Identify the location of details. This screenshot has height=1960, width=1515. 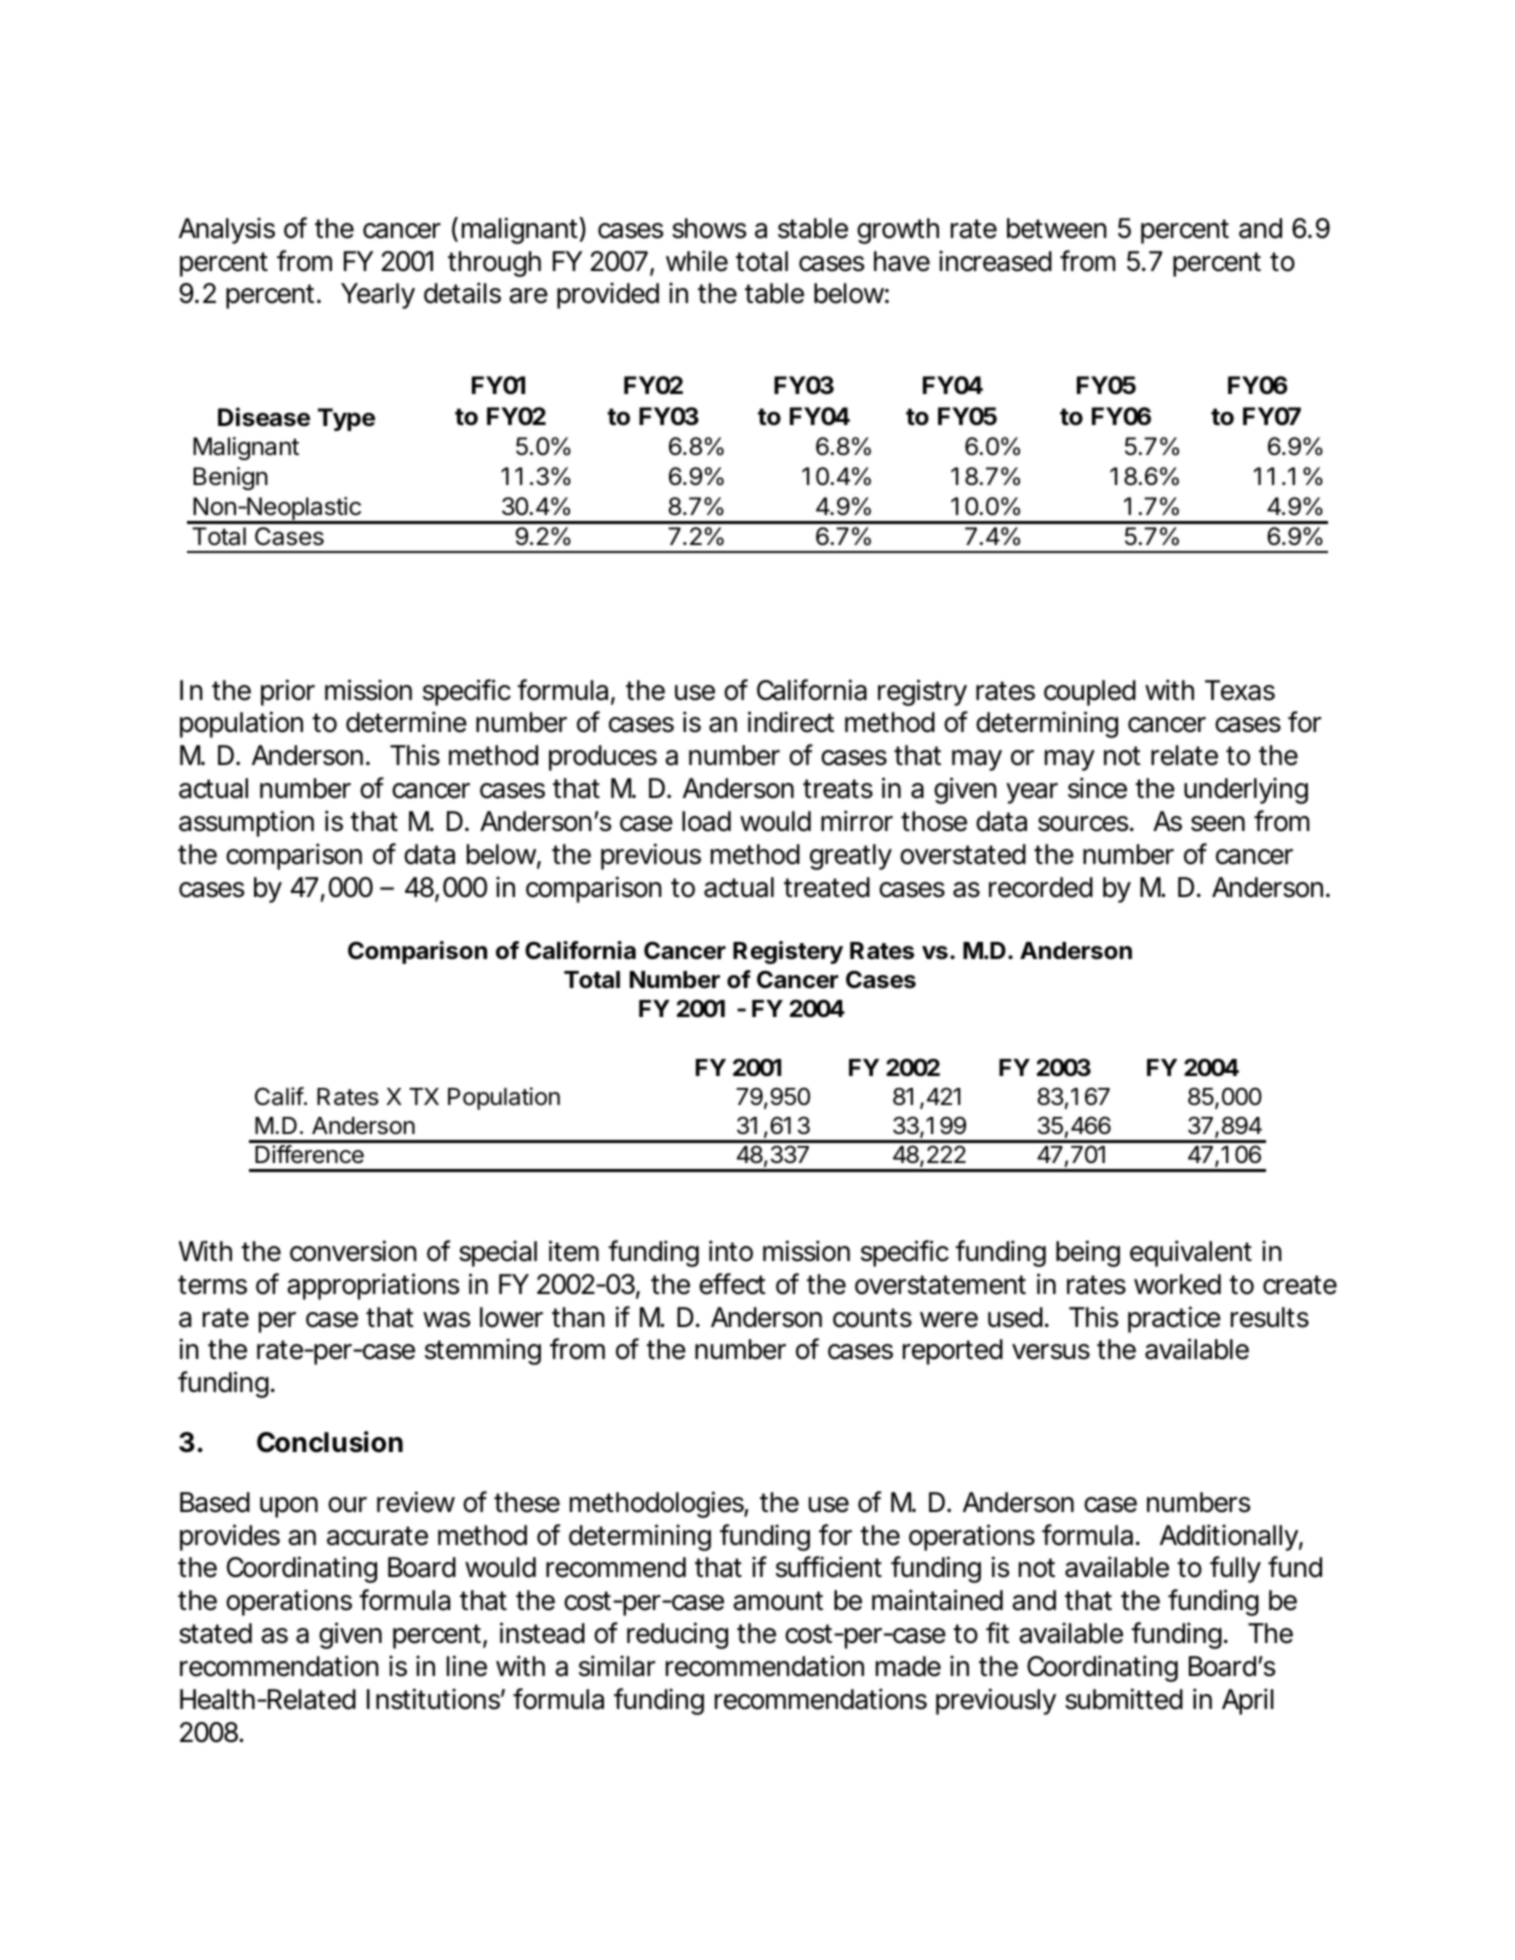
(462, 293).
